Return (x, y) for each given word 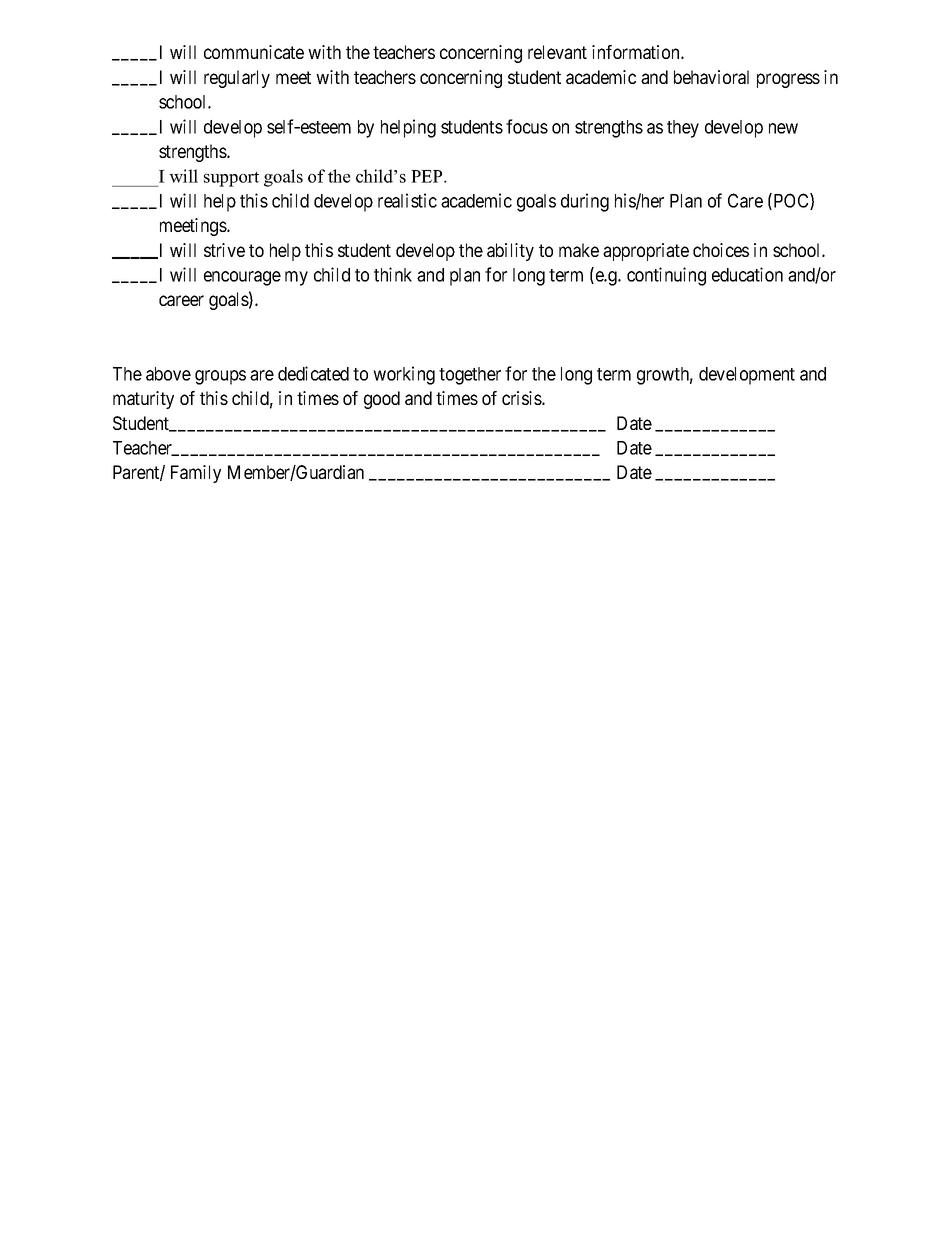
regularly (237, 79)
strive (224, 250)
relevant (557, 52)
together (470, 376)
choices (721, 250)
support (231, 179)
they (683, 129)
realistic (407, 200)
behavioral (711, 77)
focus (527, 126)
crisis (522, 398)
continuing (666, 276)
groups (220, 377)
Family (196, 474)
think (393, 274)
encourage (242, 278)
